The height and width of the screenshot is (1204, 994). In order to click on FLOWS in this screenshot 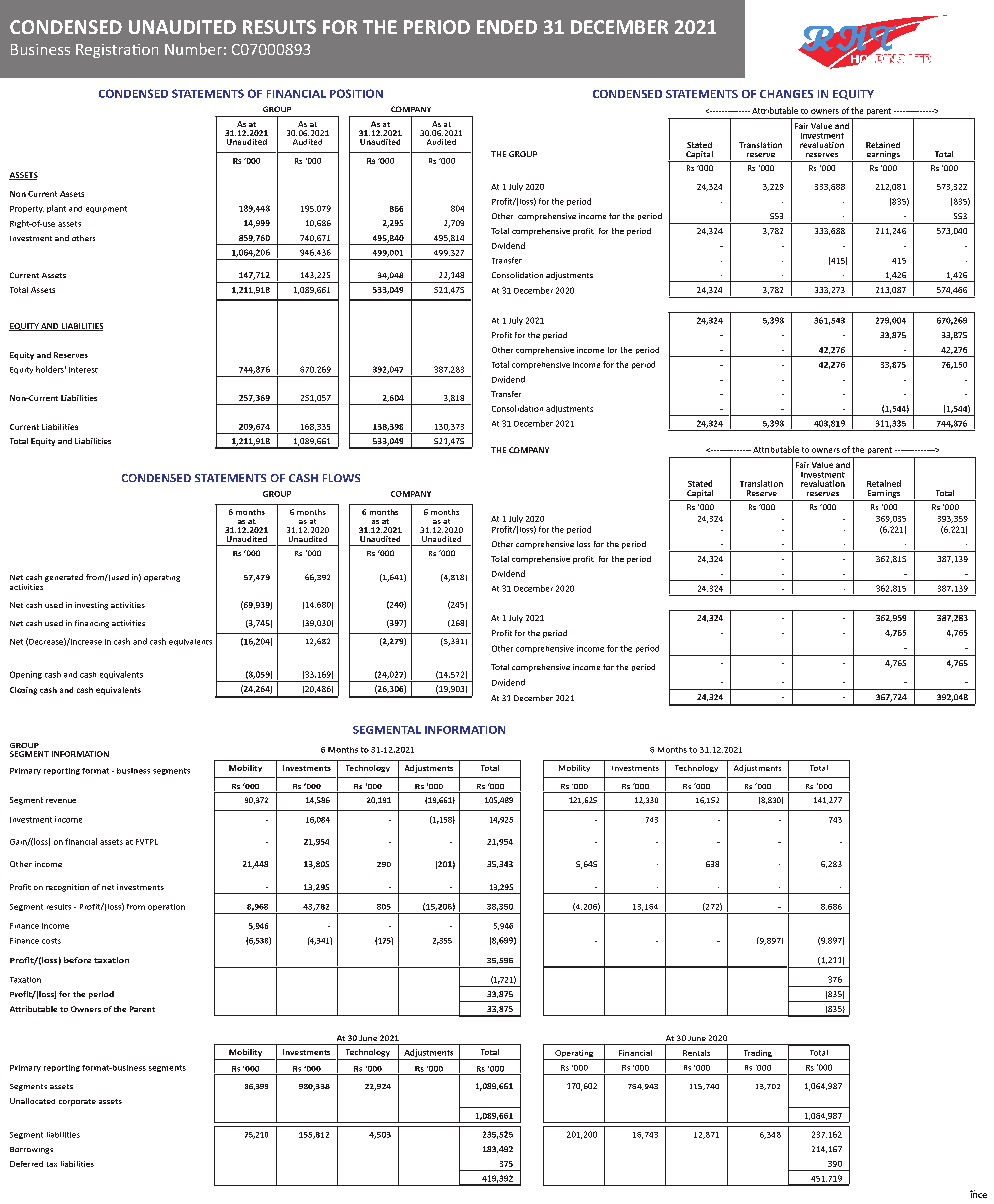, I will do `click(341, 478)`.
